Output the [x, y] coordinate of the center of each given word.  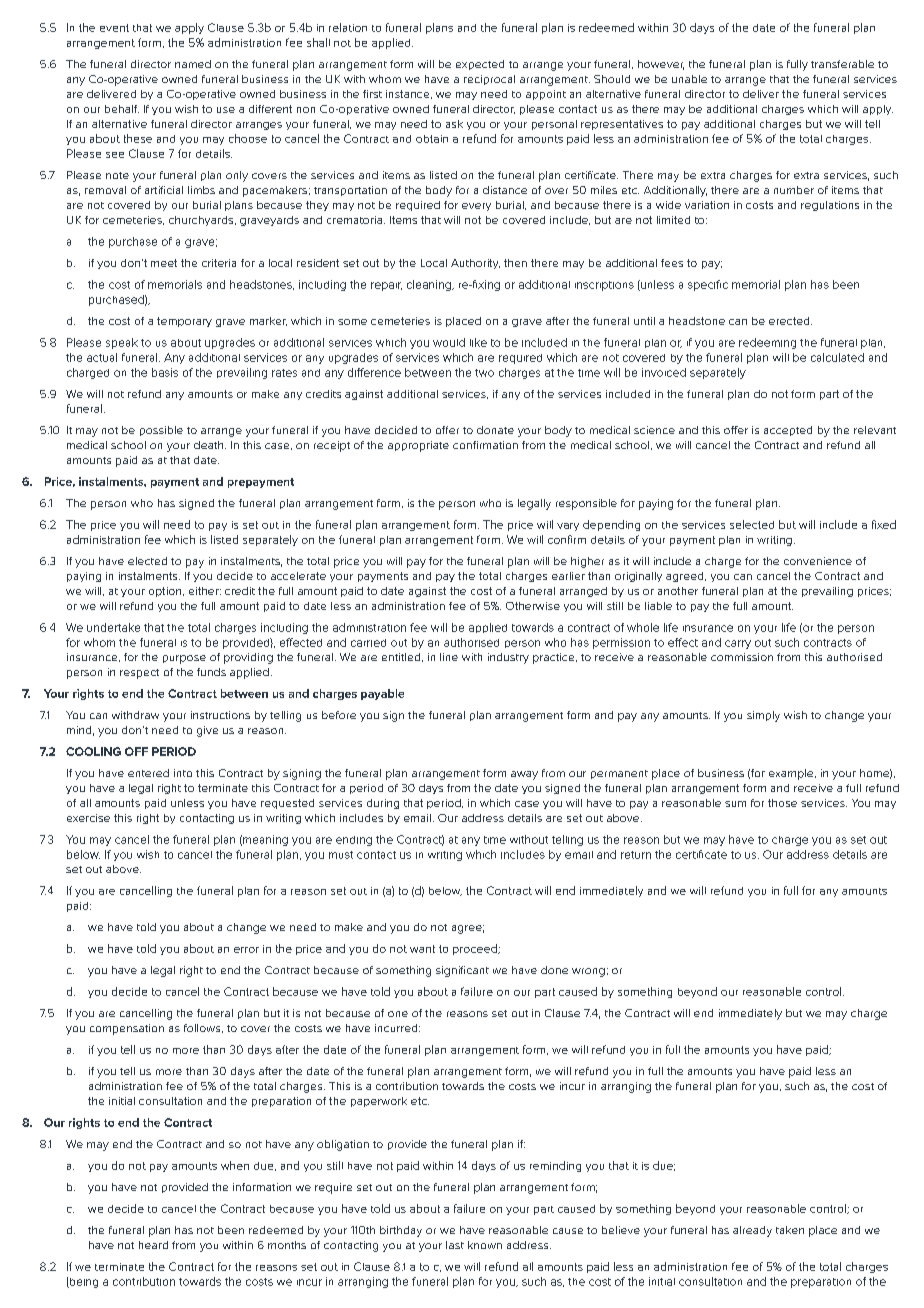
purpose [184, 659]
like [478, 342]
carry [738, 644]
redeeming [767, 343]
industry [508, 658]
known [485, 1245]
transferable [842, 64]
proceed [476, 949]
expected [480, 65]
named [193, 64]
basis [165, 372]
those [782, 803]
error [246, 950]
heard [153, 1245]
